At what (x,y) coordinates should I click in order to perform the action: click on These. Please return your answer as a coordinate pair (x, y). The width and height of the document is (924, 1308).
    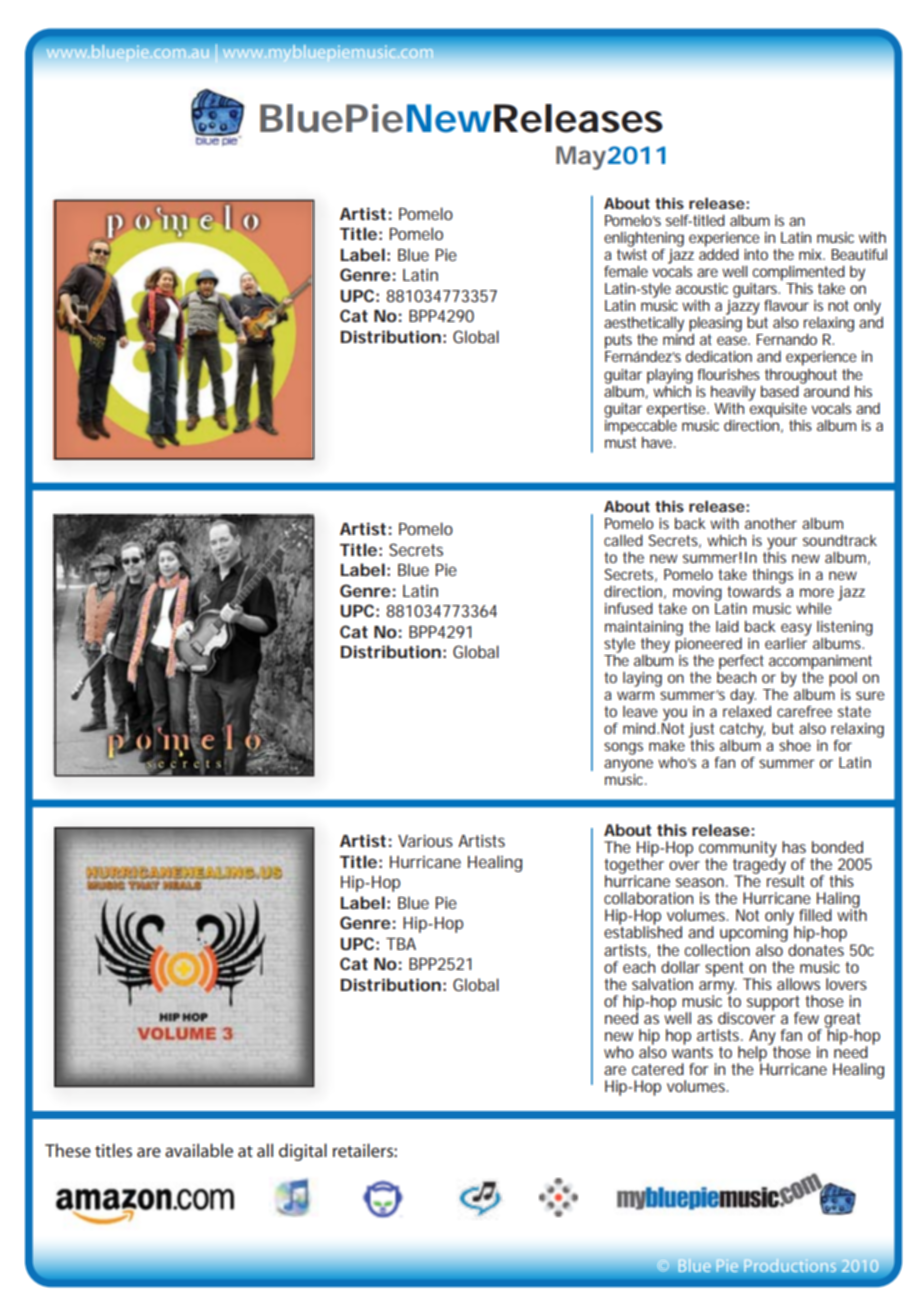
    Looking at the image, I should click on (68, 1150).
